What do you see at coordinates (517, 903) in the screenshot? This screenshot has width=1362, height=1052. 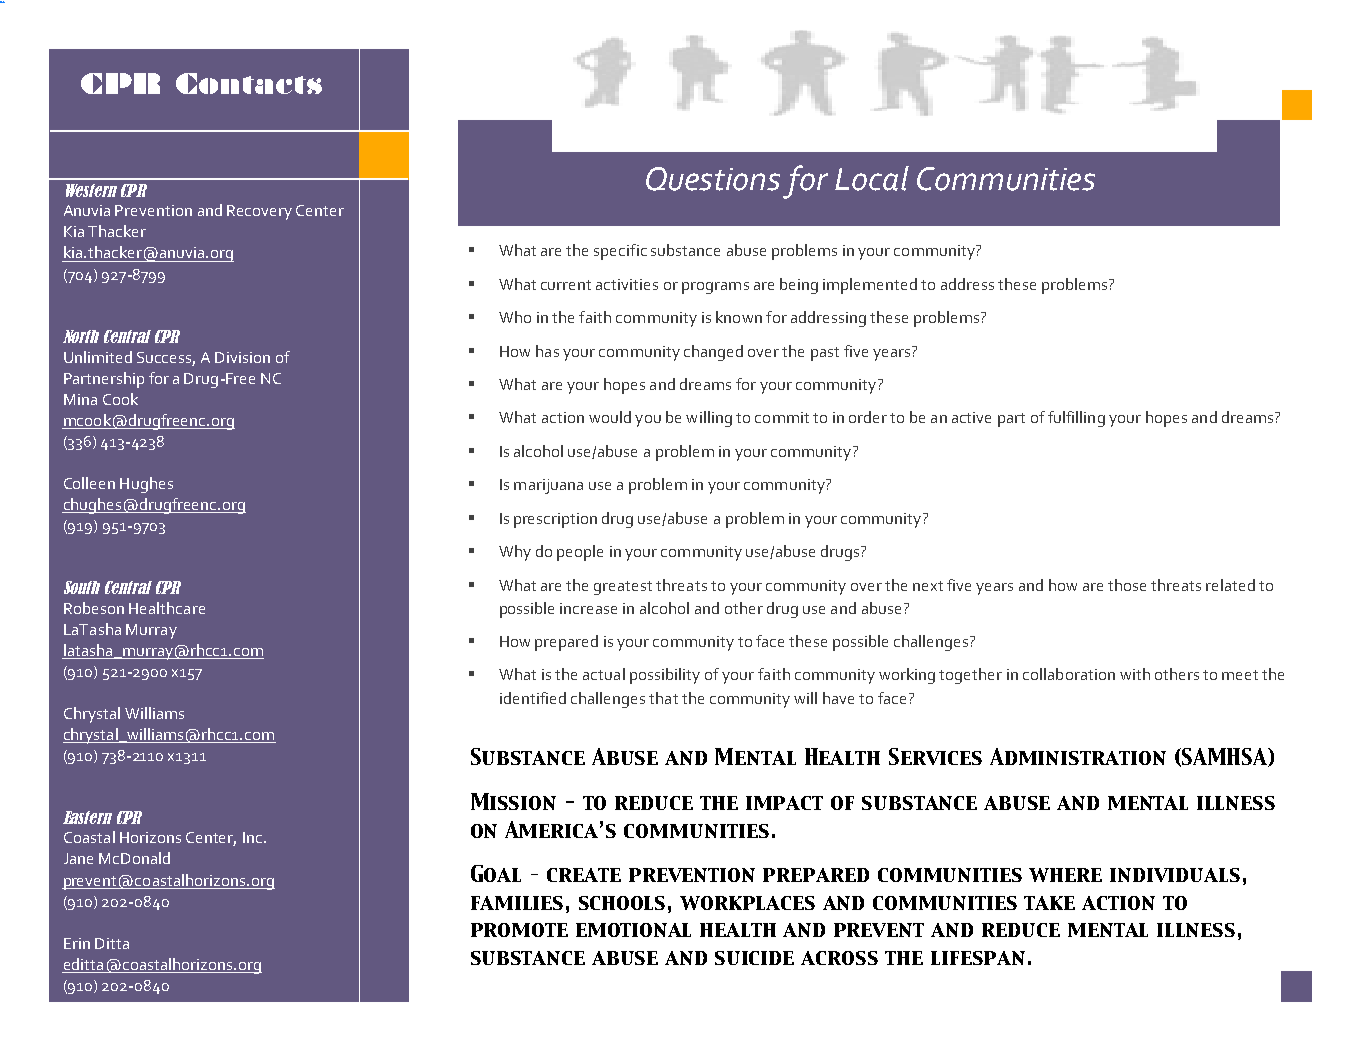 I see `families` at bounding box center [517, 903].
